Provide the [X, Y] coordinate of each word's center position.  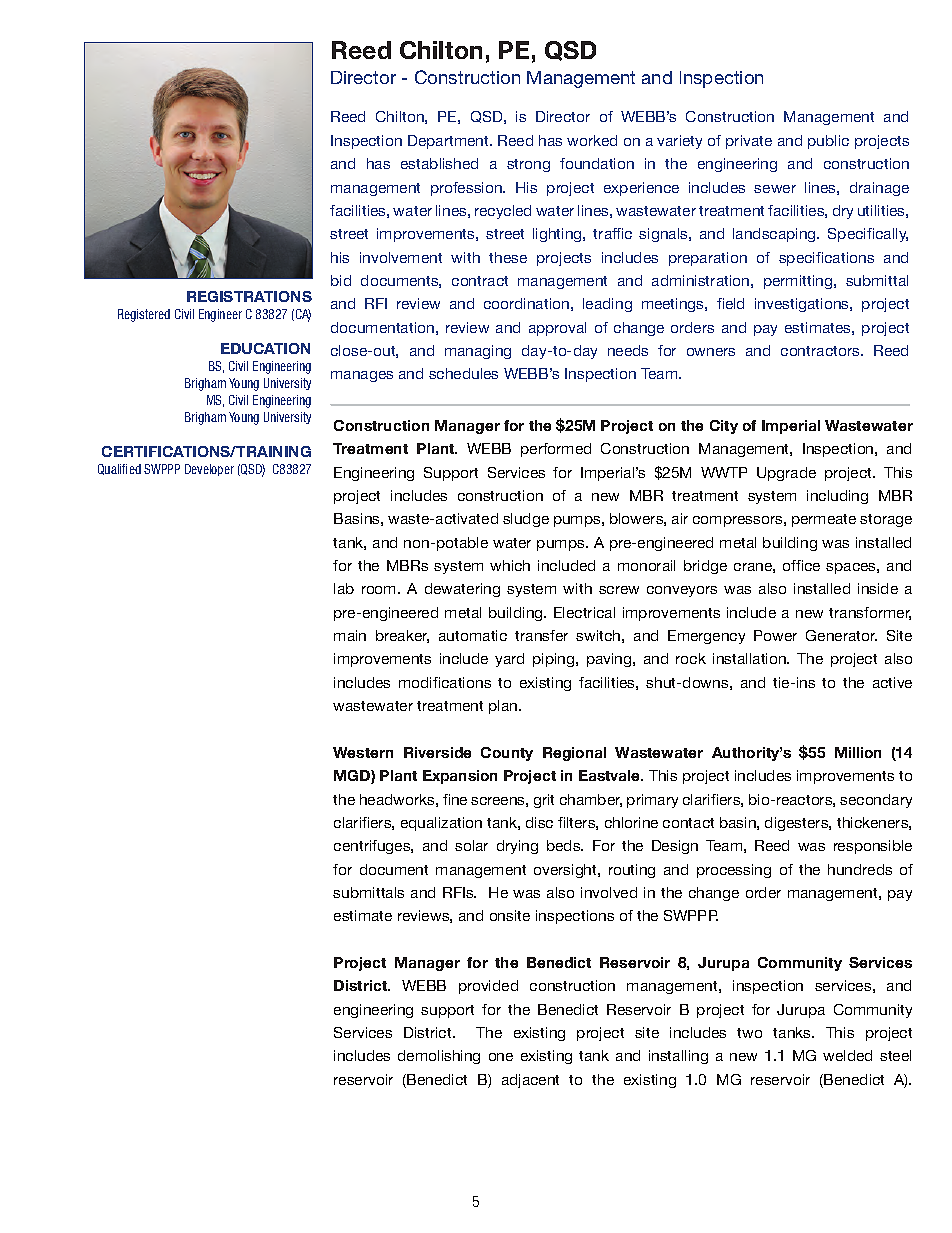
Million [858, 752]
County [507, 754]
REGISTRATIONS [249, 296]
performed [556, 450]
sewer [775, 189]
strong [528, 165]
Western [363, 752]
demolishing [439, 1057]
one [501, 1057]
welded [847, 1055]
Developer [209, 470]
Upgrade [786, 474]
